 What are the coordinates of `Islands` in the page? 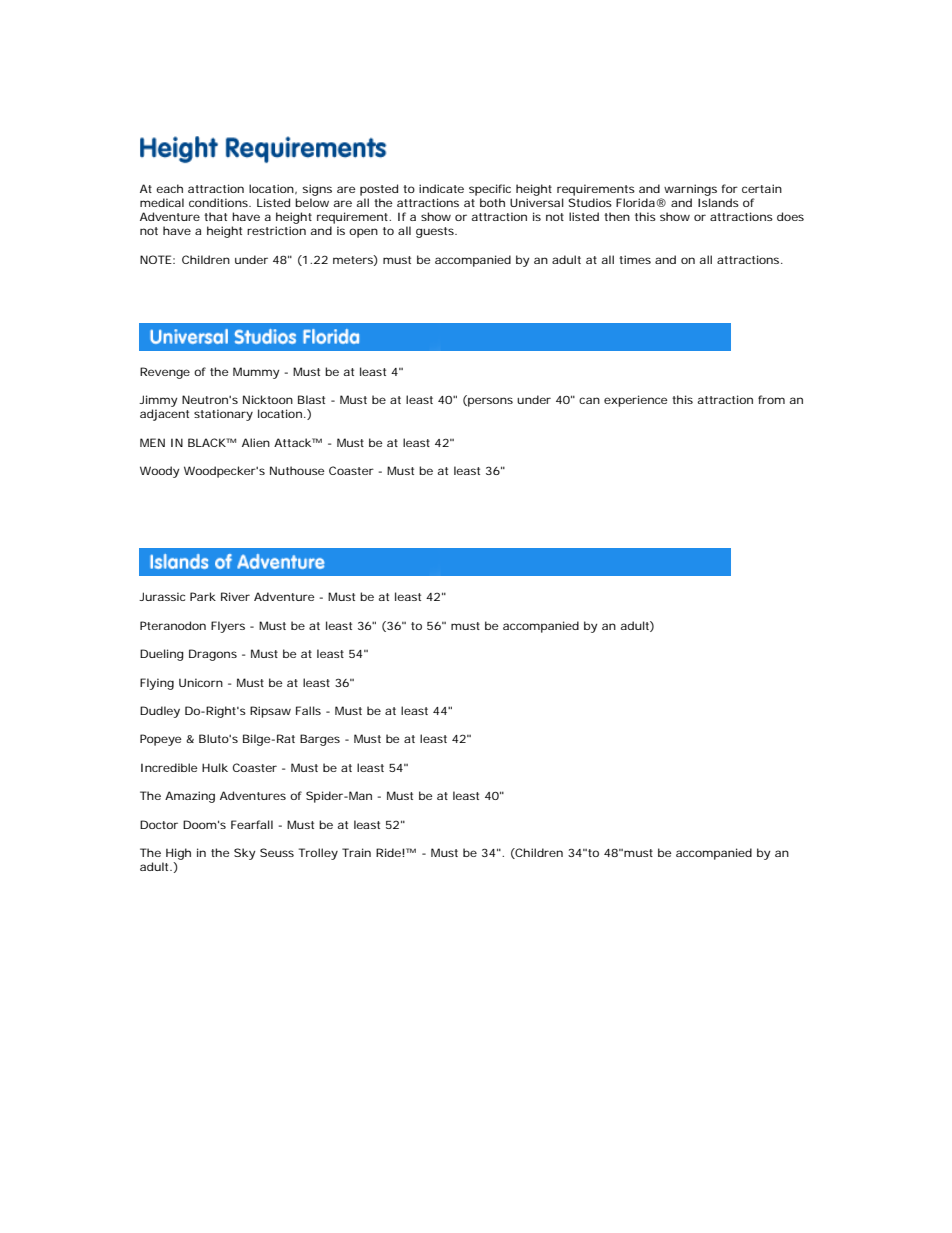 It's located at (718, 202).
